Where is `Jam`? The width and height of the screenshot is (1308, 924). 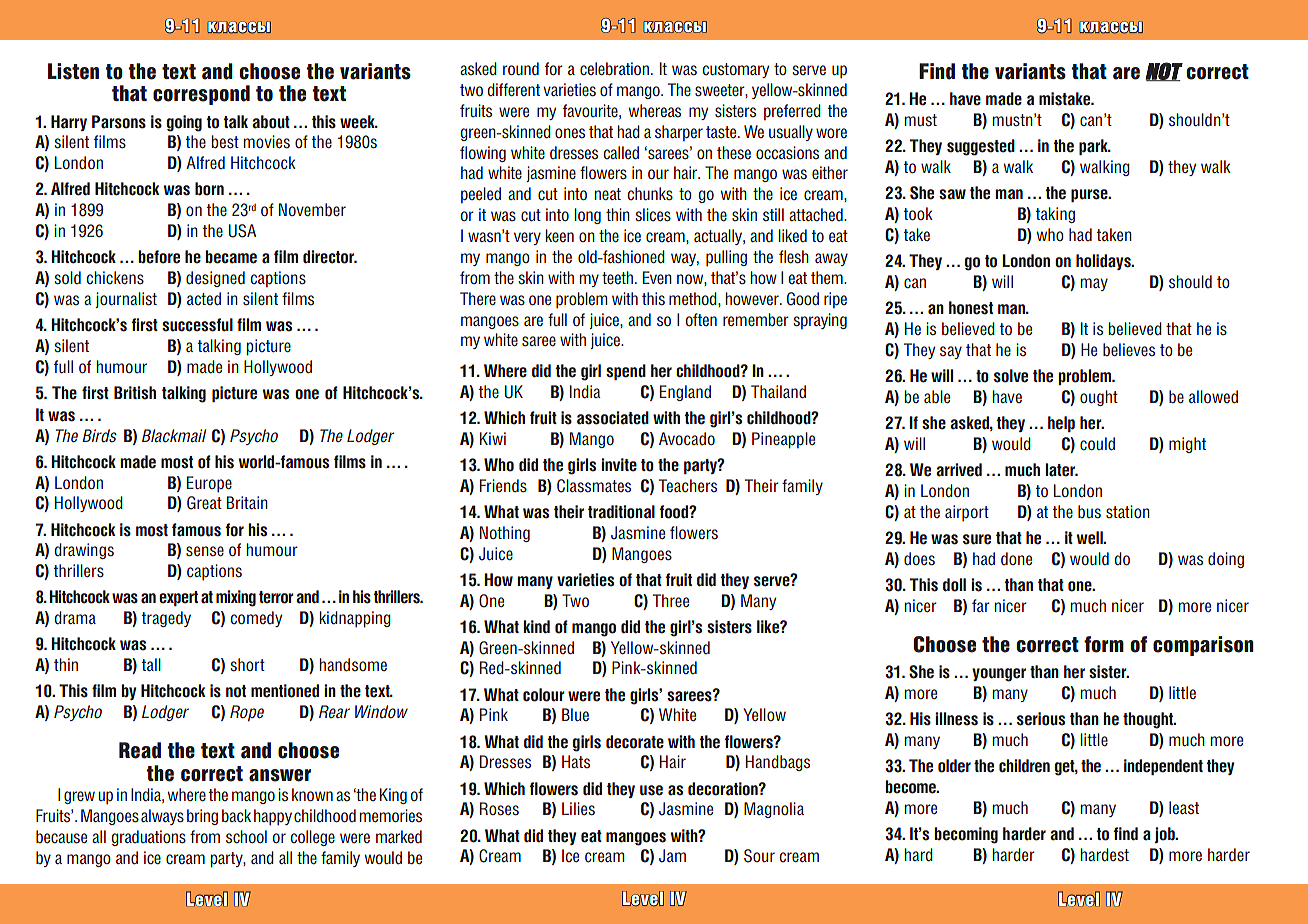
Jam is located at coordinates (672, 856).
